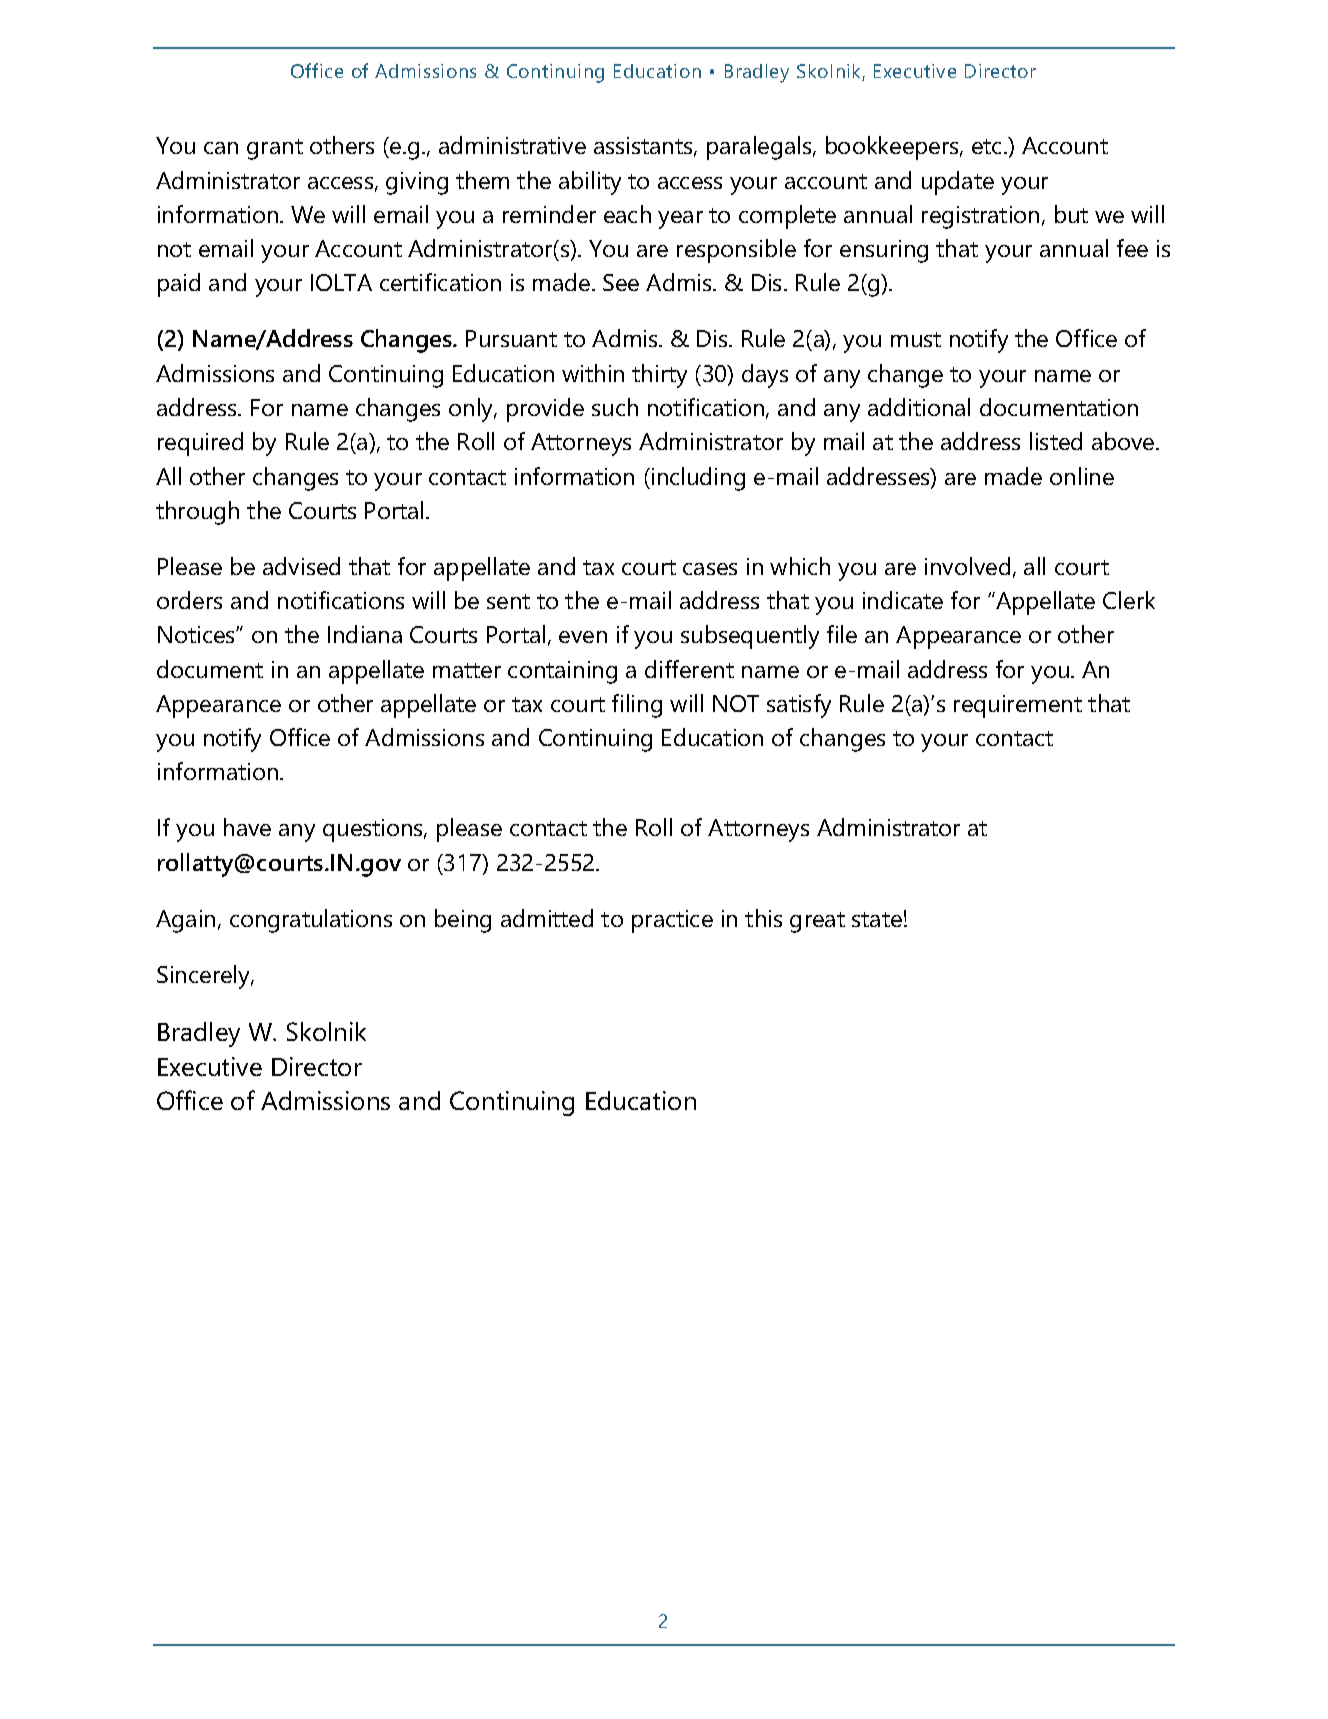 This screenshot has width=1328, height=1719. Describe the element at coordinates (590, 183) in the screenshot. I see `ability` at that location.
